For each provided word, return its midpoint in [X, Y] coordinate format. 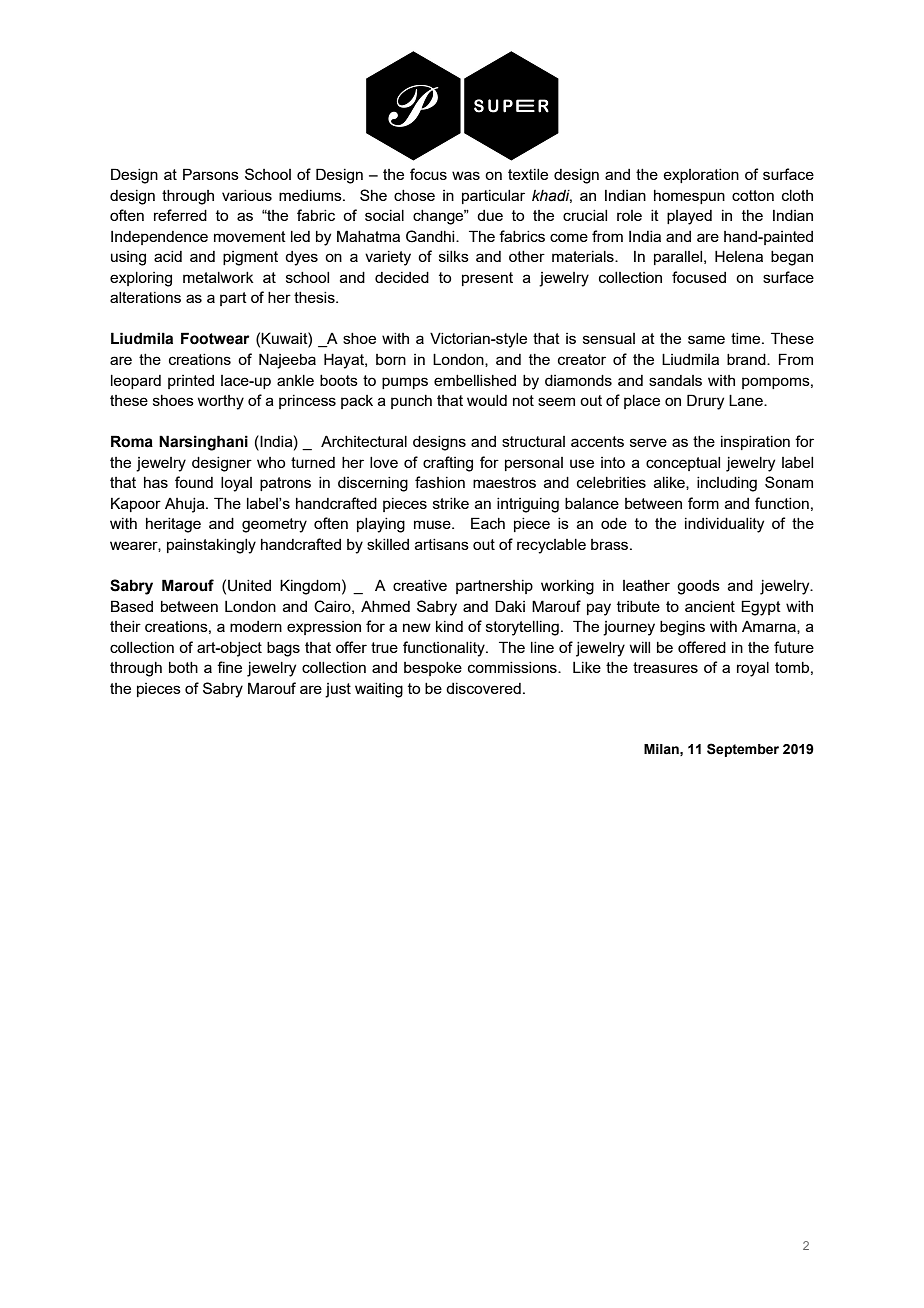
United [249, 586]
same [706, 339]
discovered [483, 688]
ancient [710, 606]
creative [420, 585]
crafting [448, 464]
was [466, 175]
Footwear [215, 338]
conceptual [683, 464]
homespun [689, 197]
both [183, 667]
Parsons [211, 174]
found [194, 482]
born [391, 359]
